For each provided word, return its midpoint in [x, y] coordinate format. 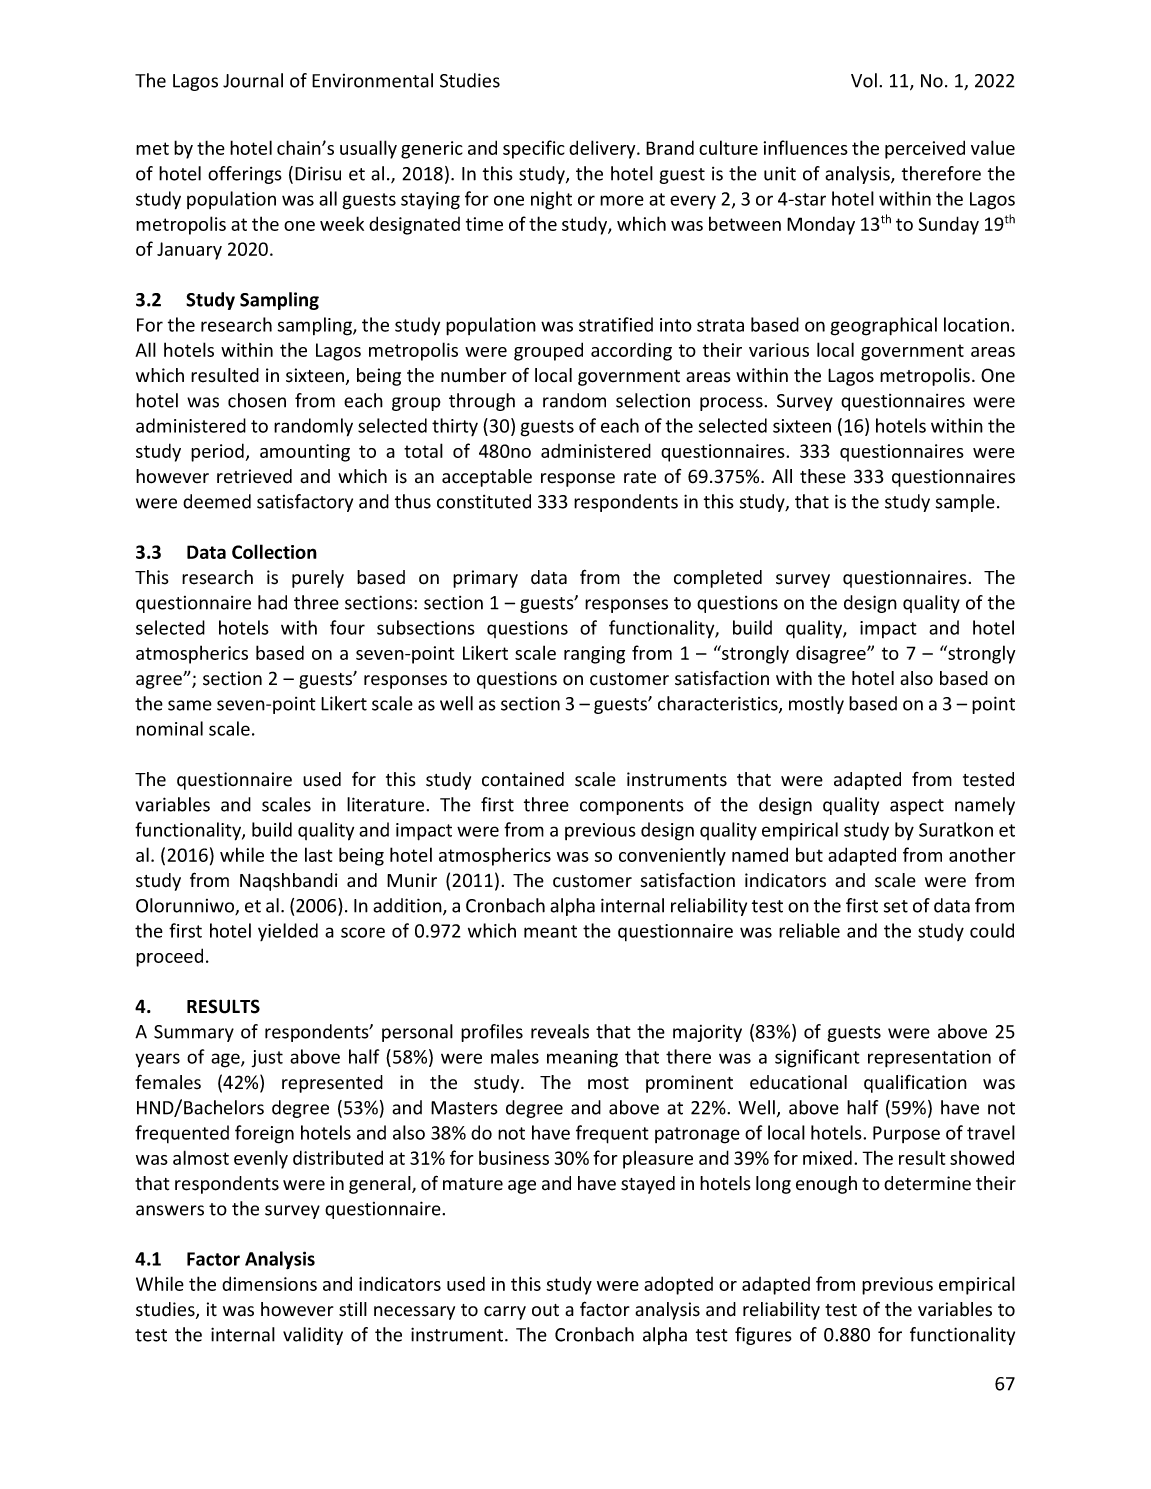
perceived [925, 149]
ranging [594, 655]
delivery [603, 149]
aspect [917, 807]
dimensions [269, 1283]
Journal [253, 80]
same [190, 705]
